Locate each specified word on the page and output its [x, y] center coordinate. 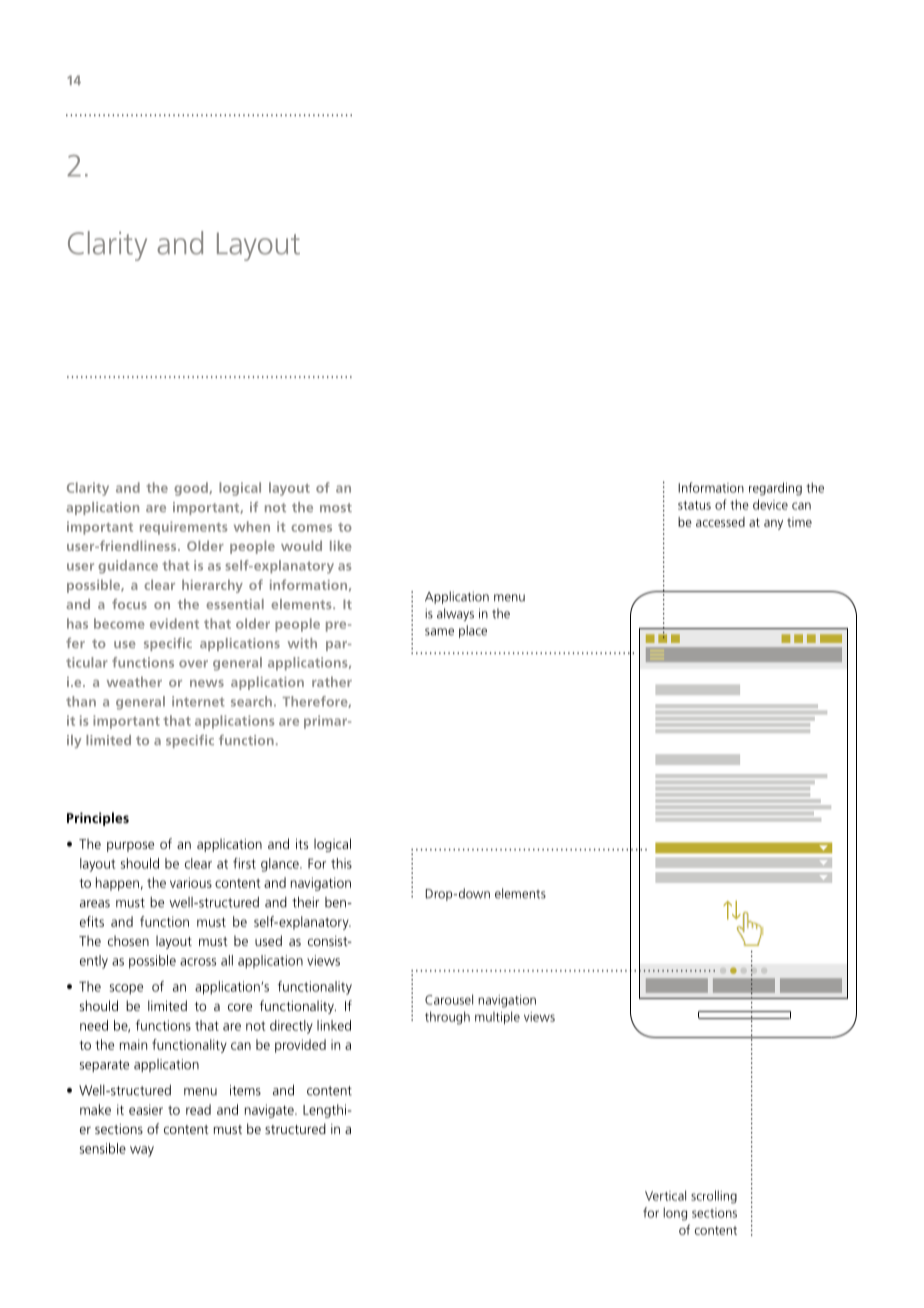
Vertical [665, 1195]
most [336, 507]
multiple [497, 1018]
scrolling [714, 1197]
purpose [130, 846]
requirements [184, 528]
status [694, 505]
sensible [103, 1148]
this [341, 863]
